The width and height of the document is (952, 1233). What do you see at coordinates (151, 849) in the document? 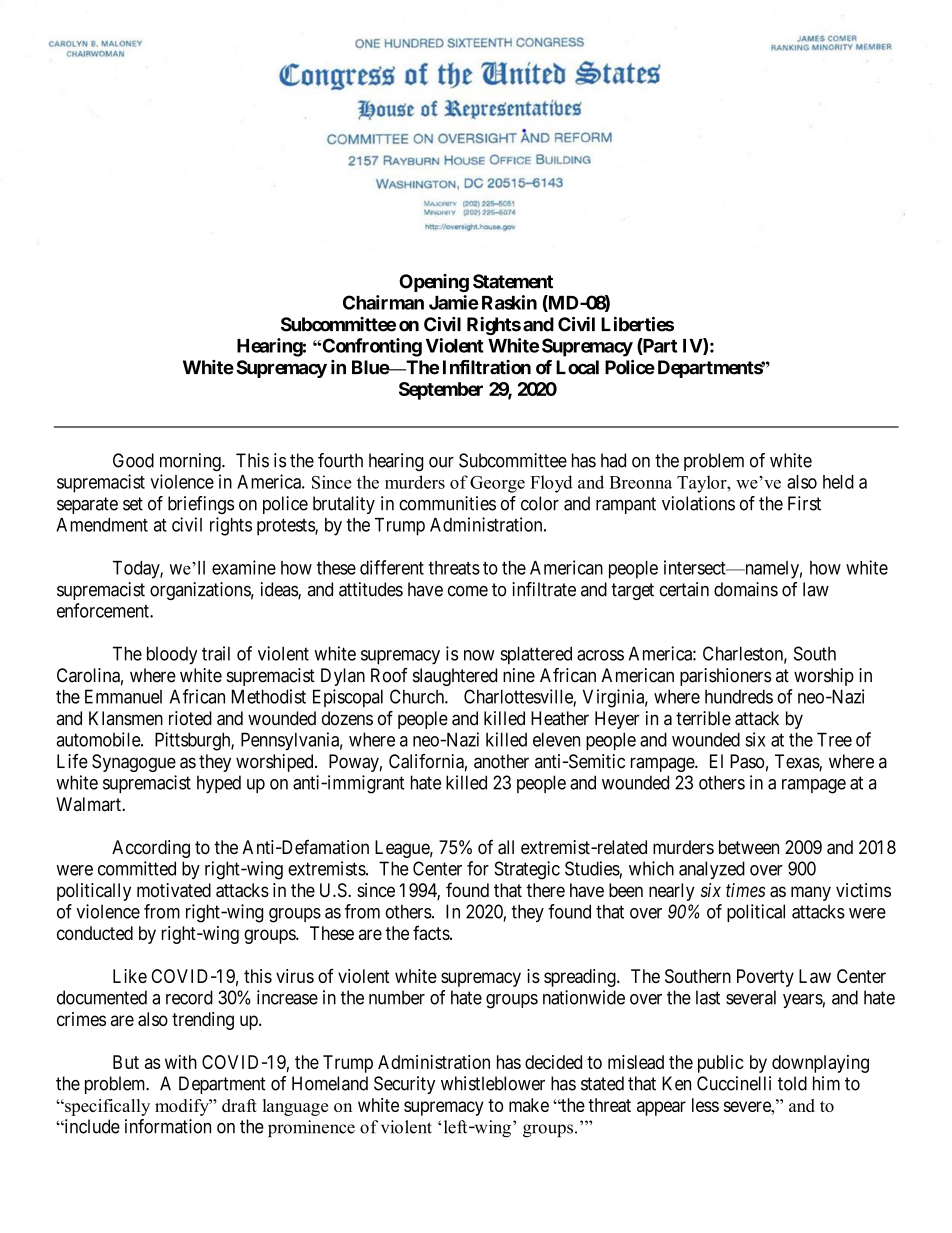
I see `According` at bounding box center [151, 849].
